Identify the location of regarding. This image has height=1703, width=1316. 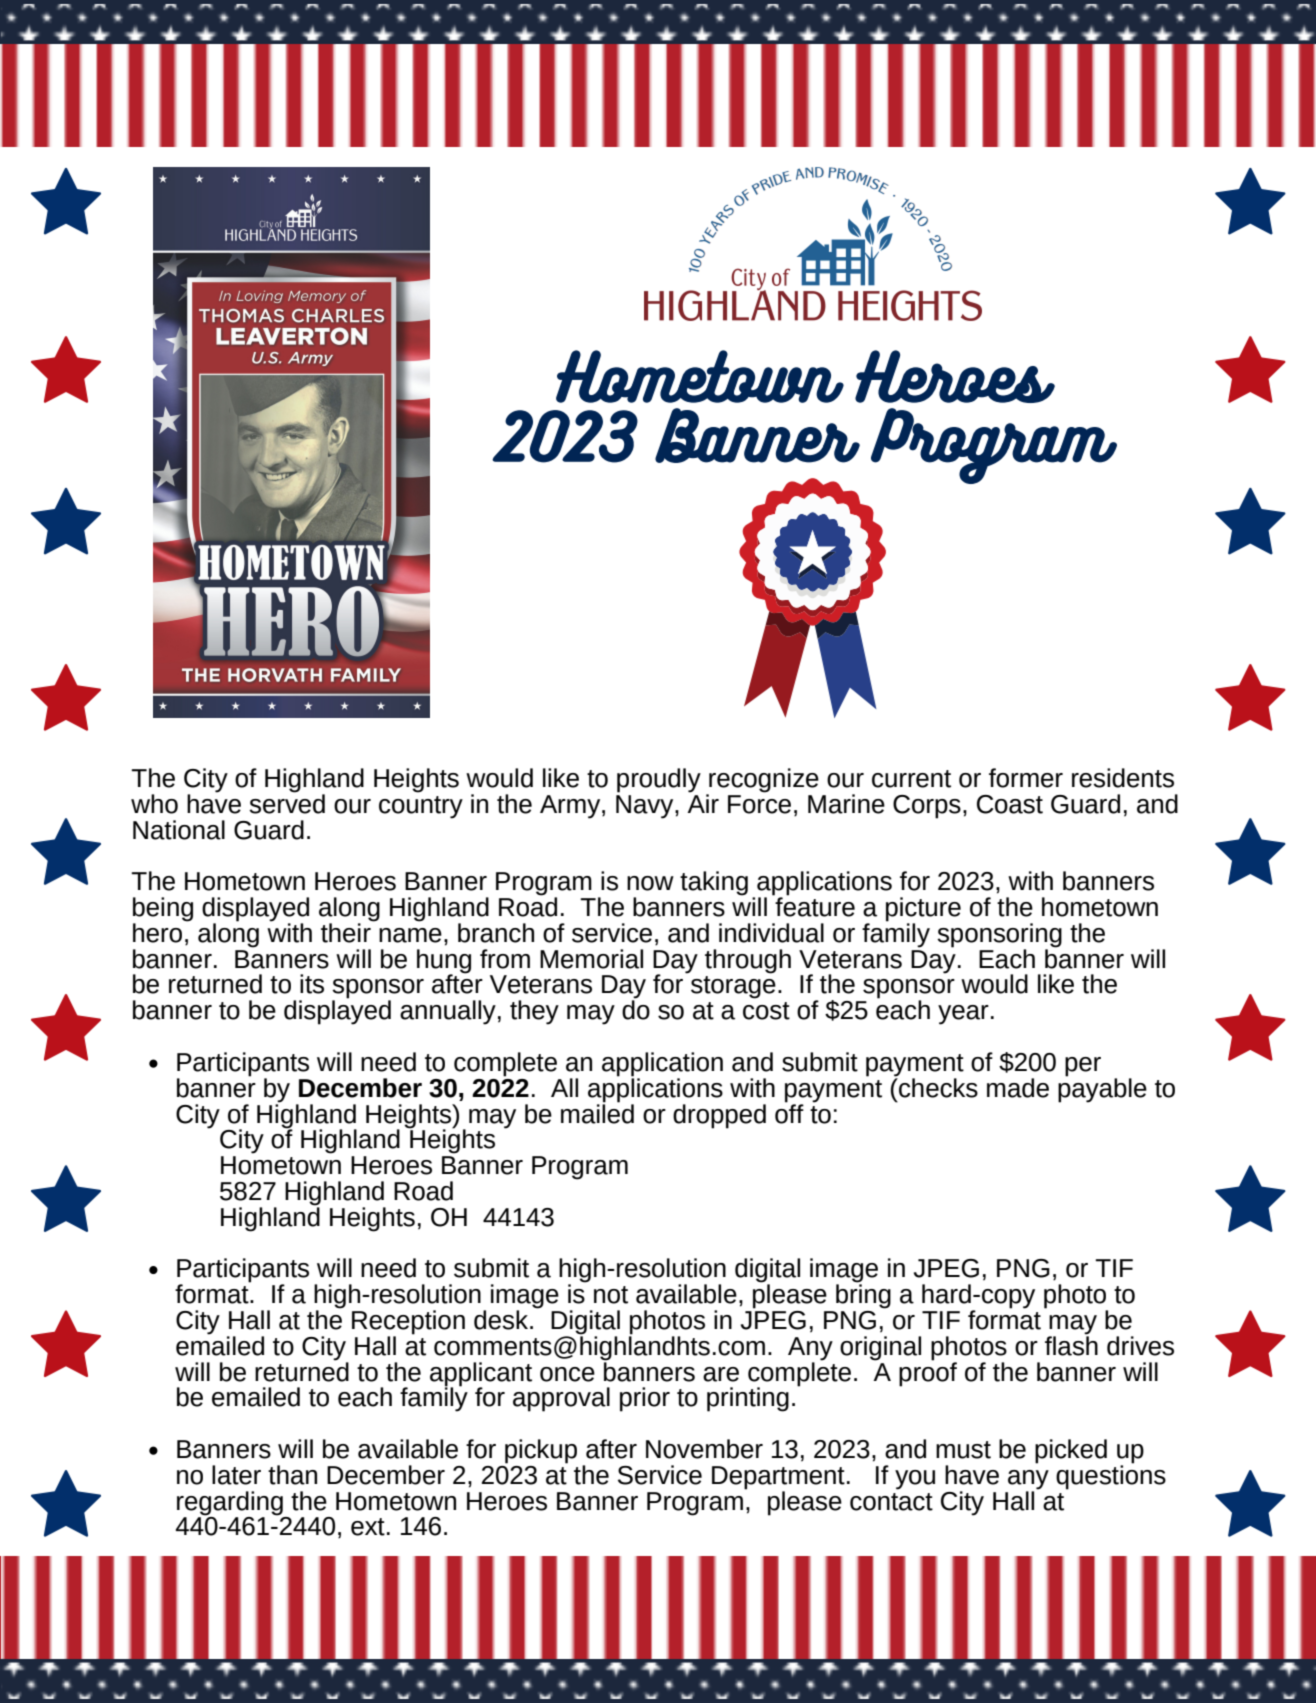
(230, 1503).
